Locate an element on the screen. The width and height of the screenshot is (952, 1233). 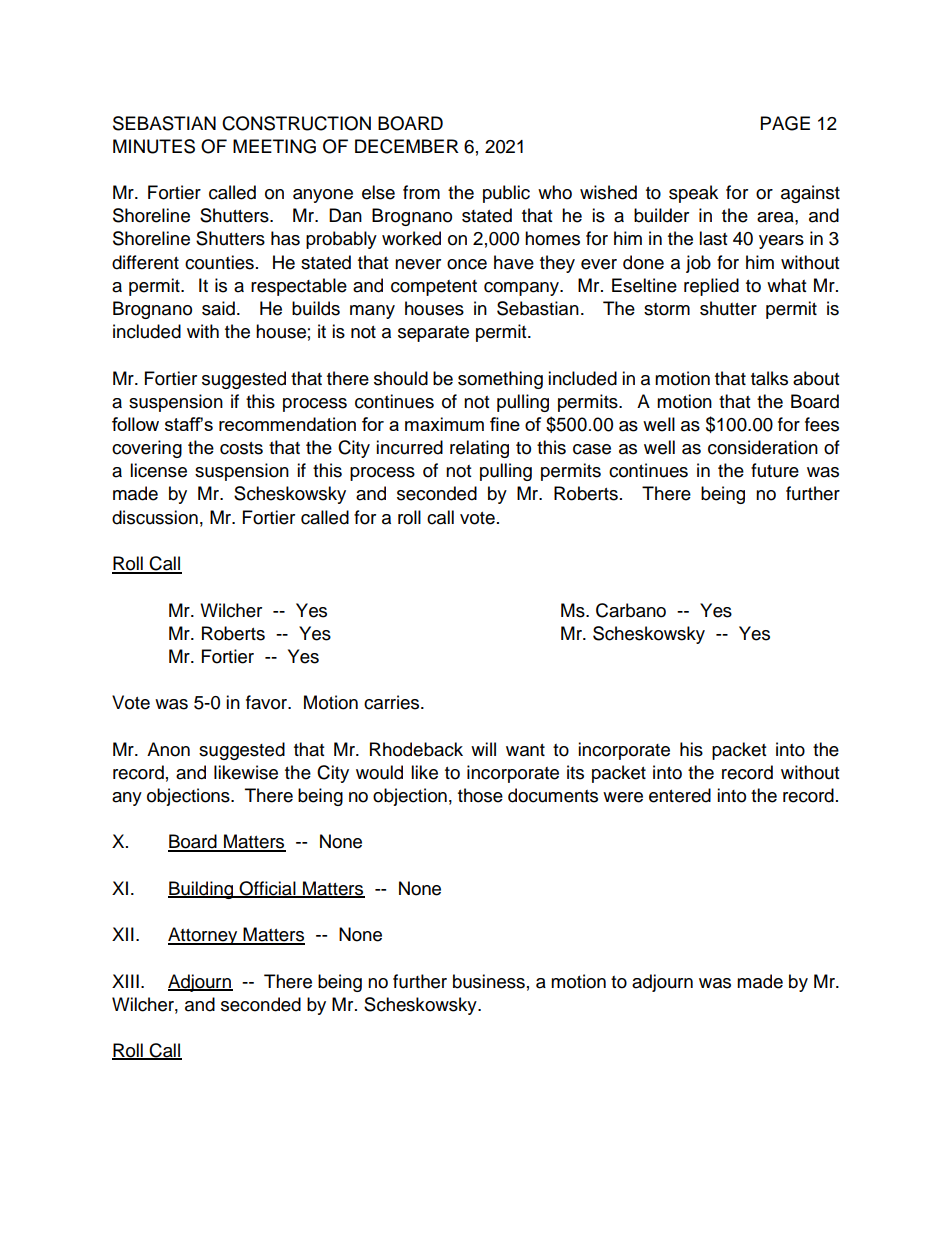
business is located at coordinates (489, 981).
